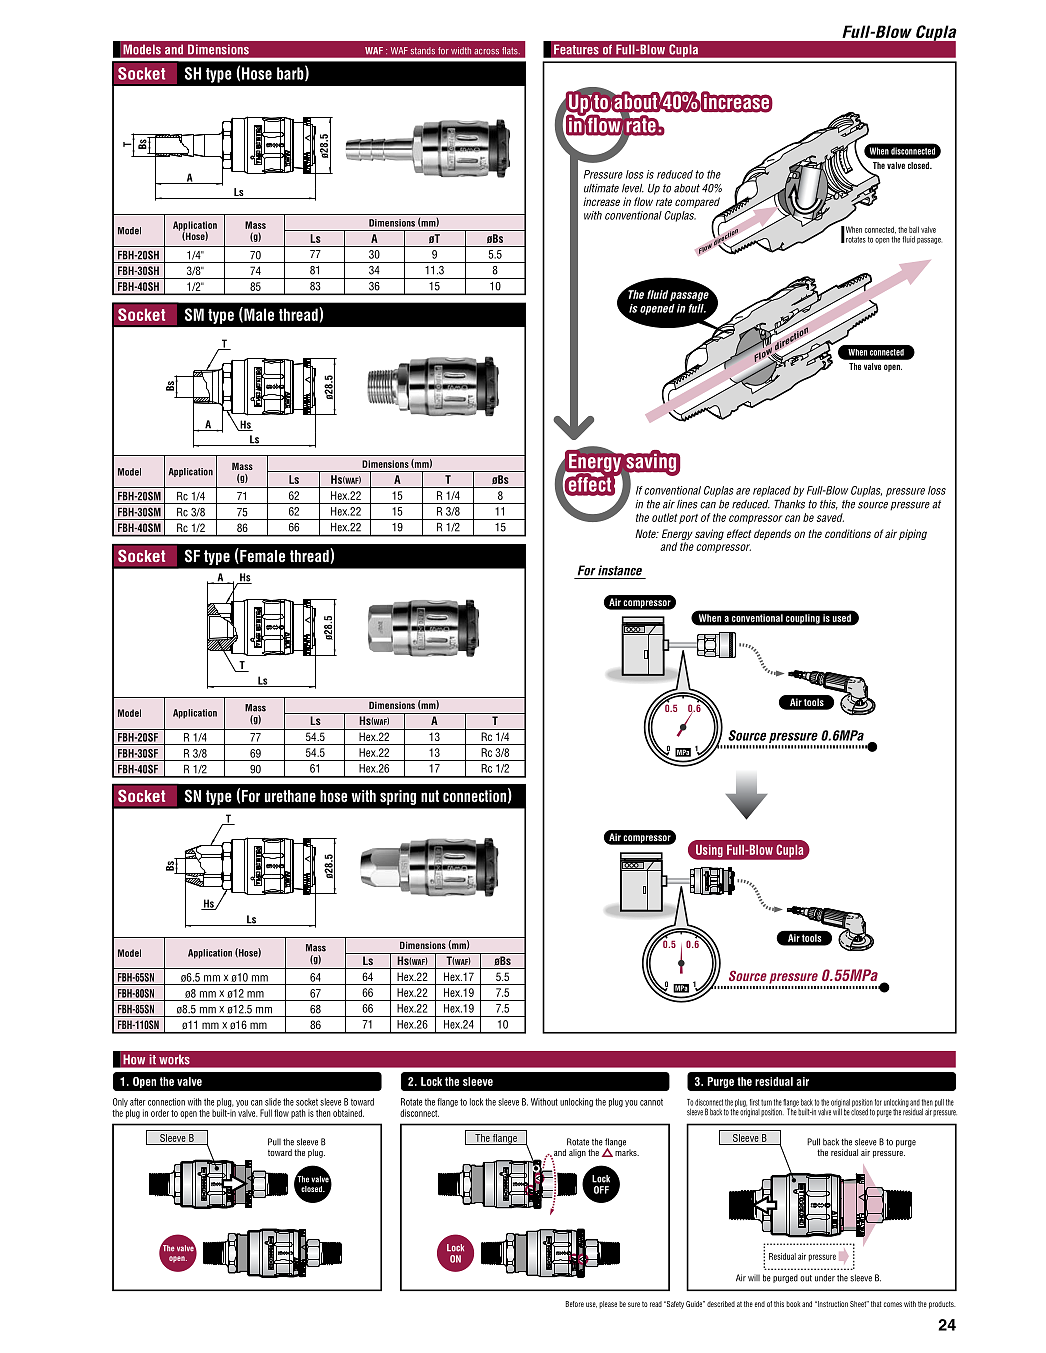  I want to click on PATH, so click(298, 1114).
